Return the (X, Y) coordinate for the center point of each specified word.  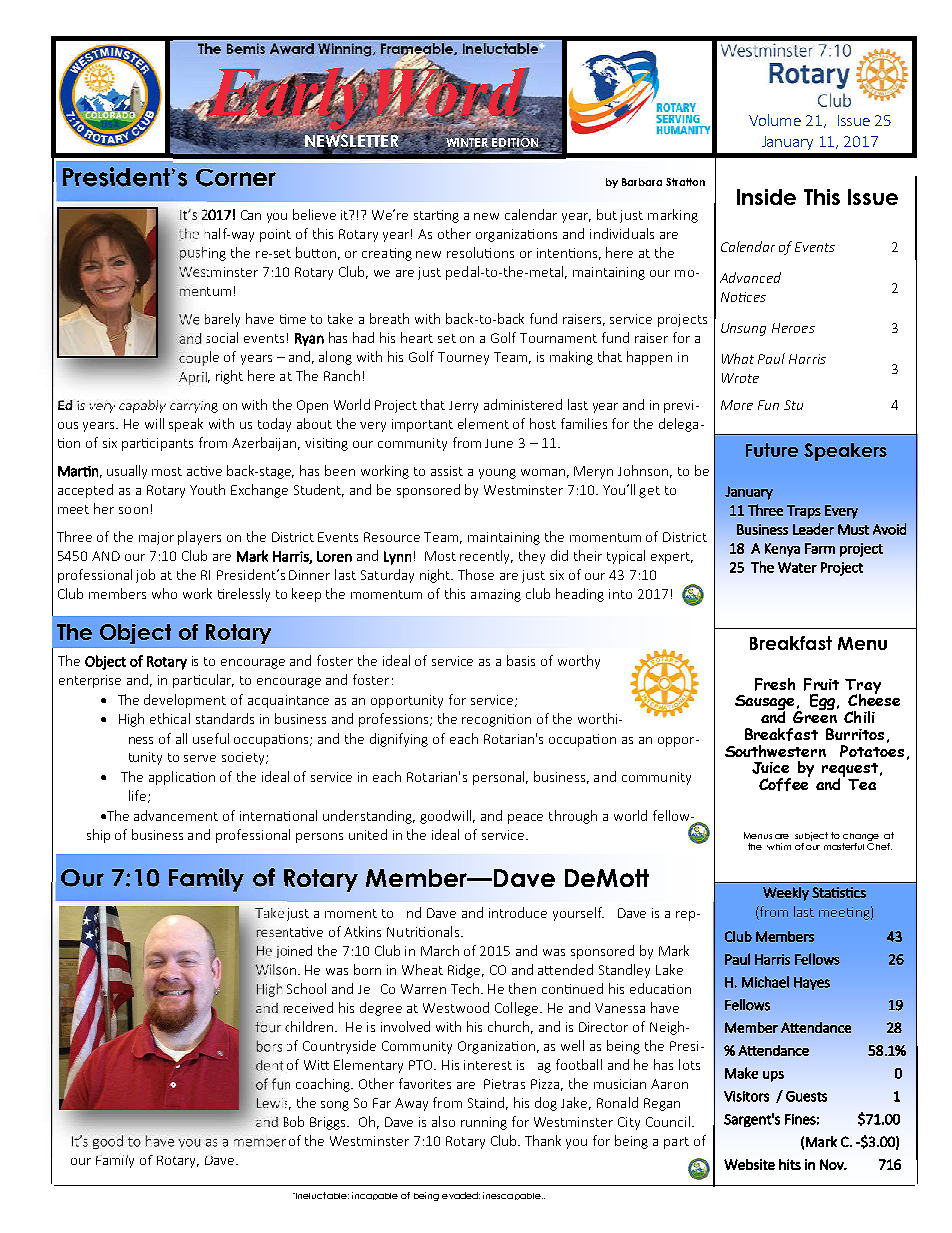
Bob (294, 1121)
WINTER (468, 143)
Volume (775, 120)
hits (790, 1164)
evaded (461, 1195)
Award (292, 48)
